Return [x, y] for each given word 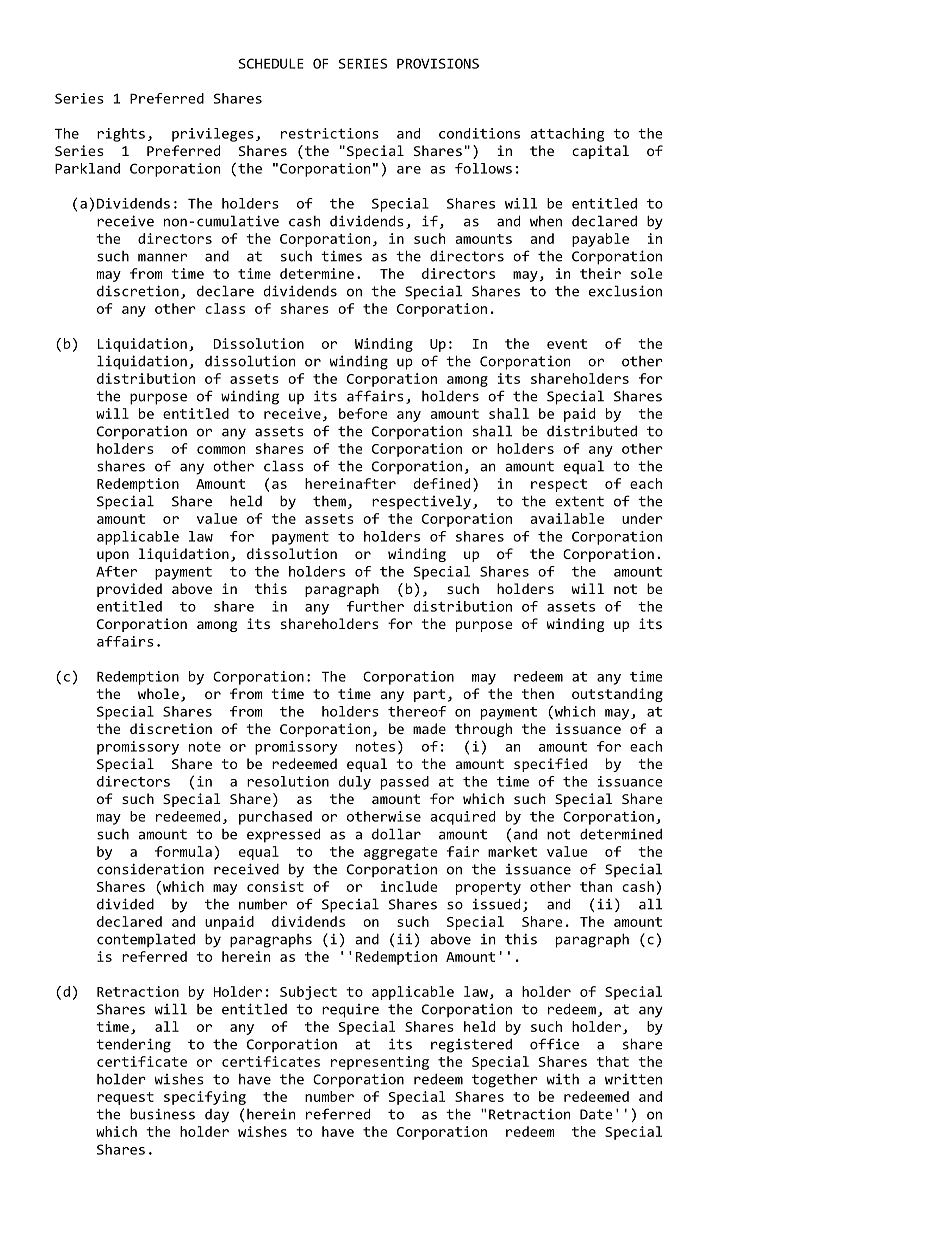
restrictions [330, 133]
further [375, 606]
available [567, 518]
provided [129, 590]
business [162, 1114]
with [563, 1079]
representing [380, 1063]
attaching [567, 135]
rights [121, 135]
